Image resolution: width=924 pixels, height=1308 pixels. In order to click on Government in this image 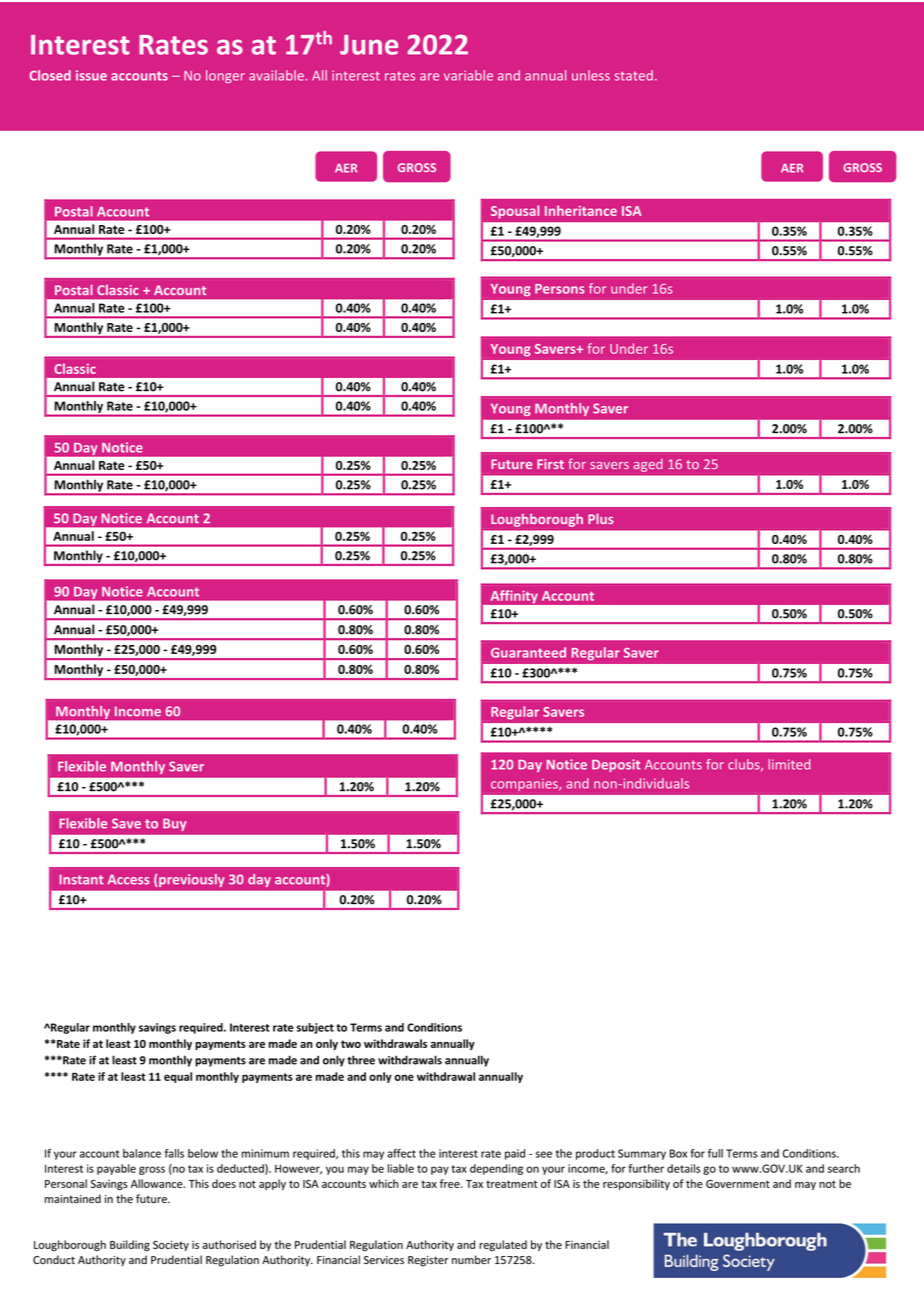, I will do `click(738, 1184)`.
